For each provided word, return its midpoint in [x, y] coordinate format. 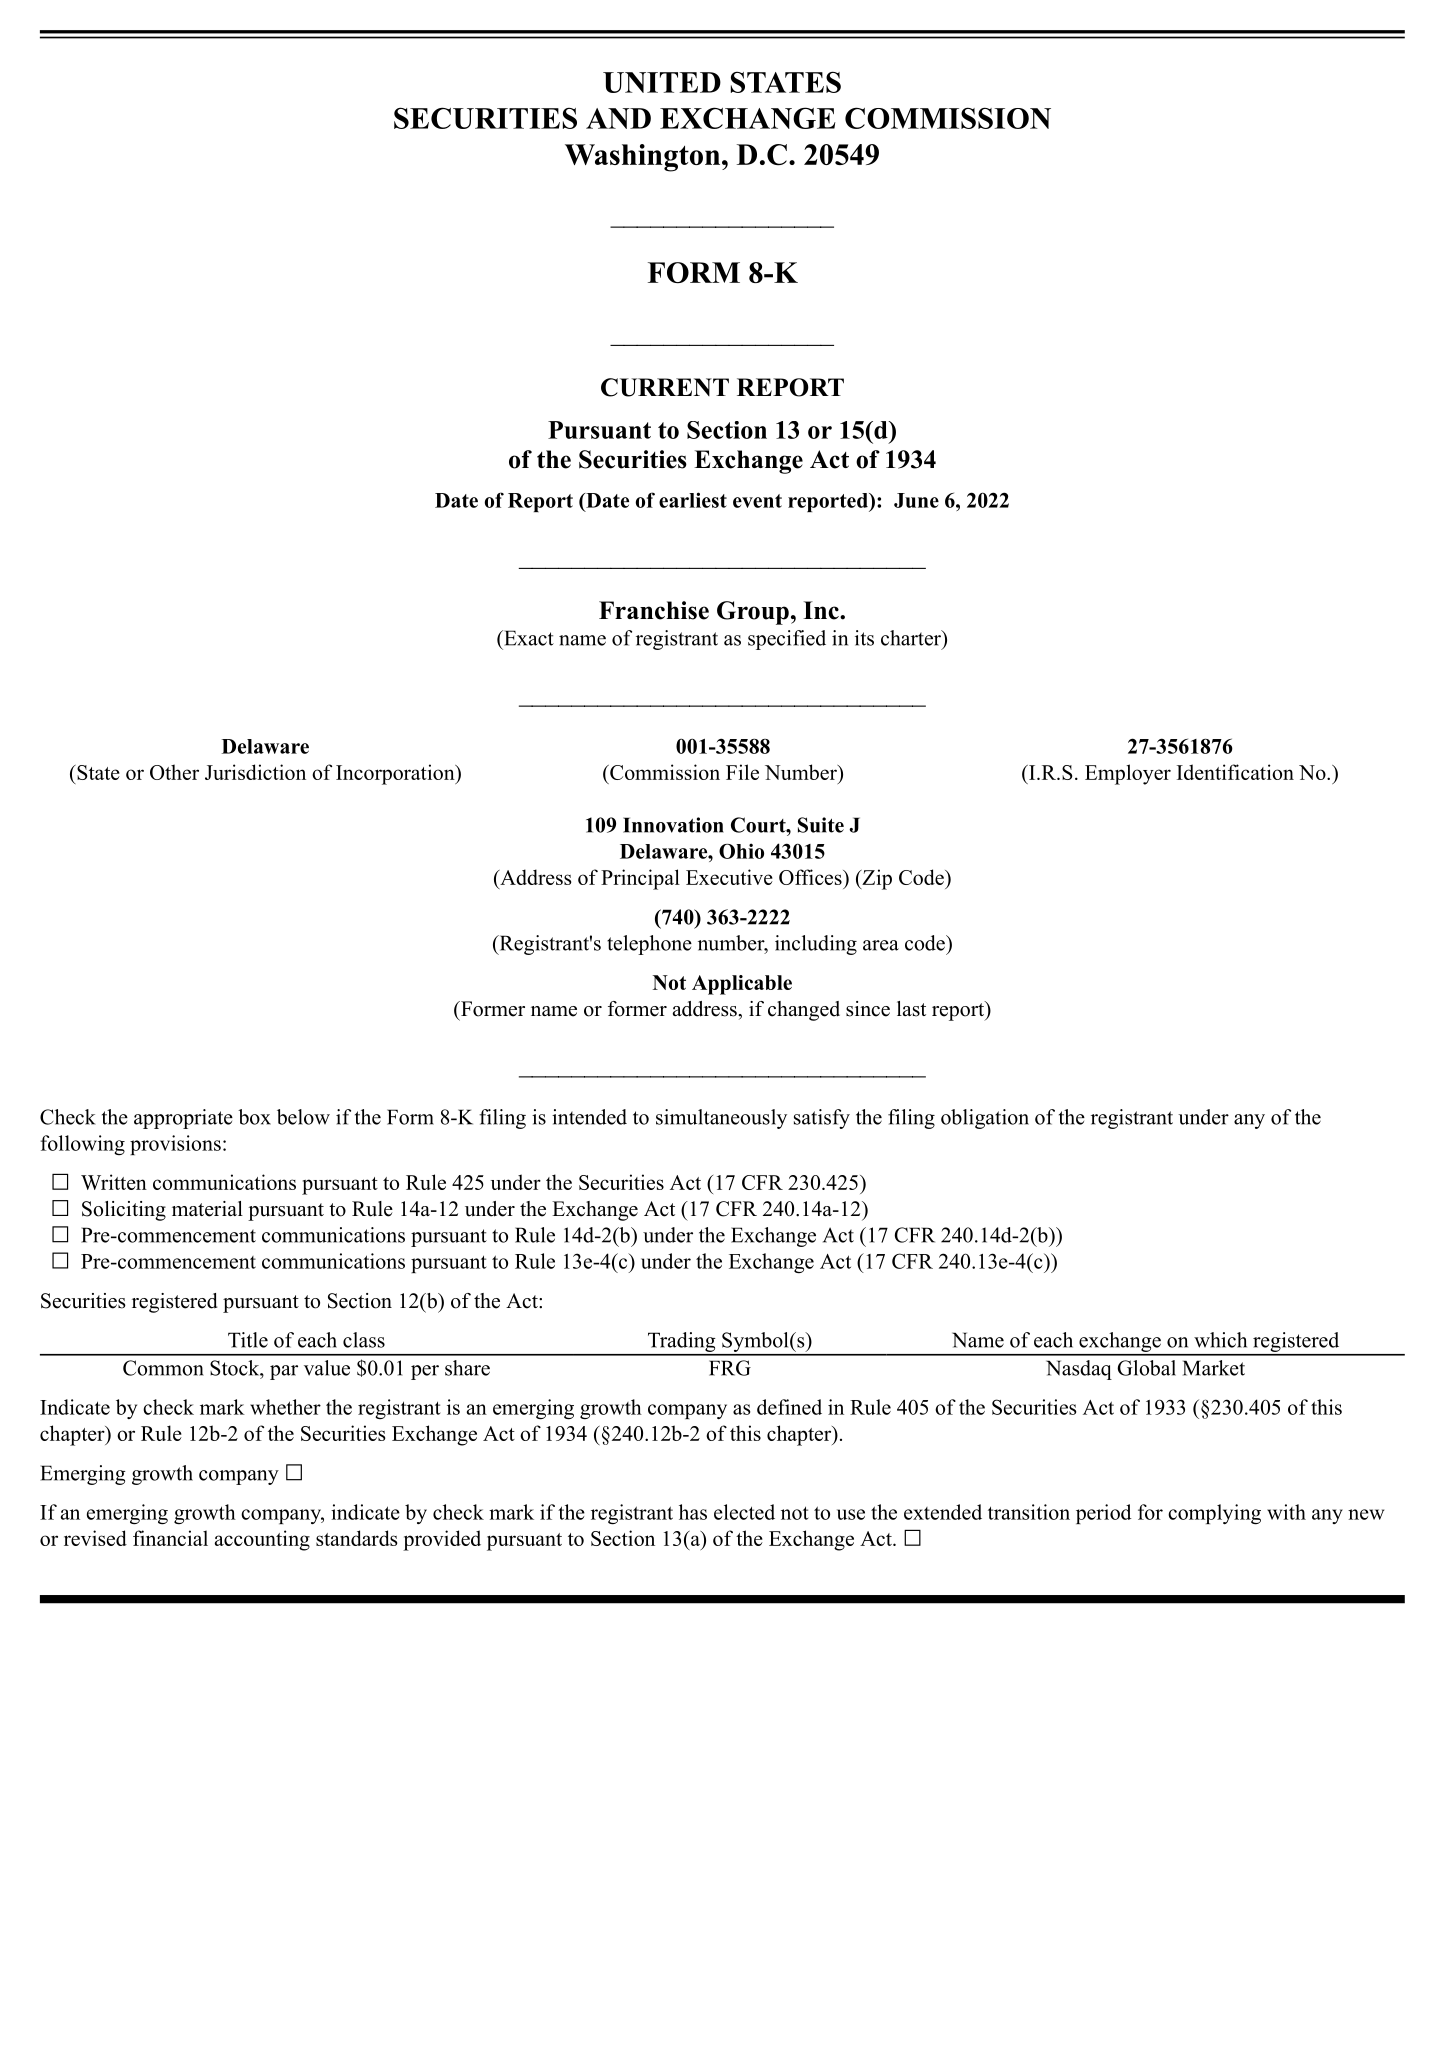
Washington [644, 158]
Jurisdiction [255, 772]
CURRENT [665, 387]
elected [744, 1512]
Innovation [673, 825]
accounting [262, 1540]
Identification [1235, 772]
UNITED [662, 82]
